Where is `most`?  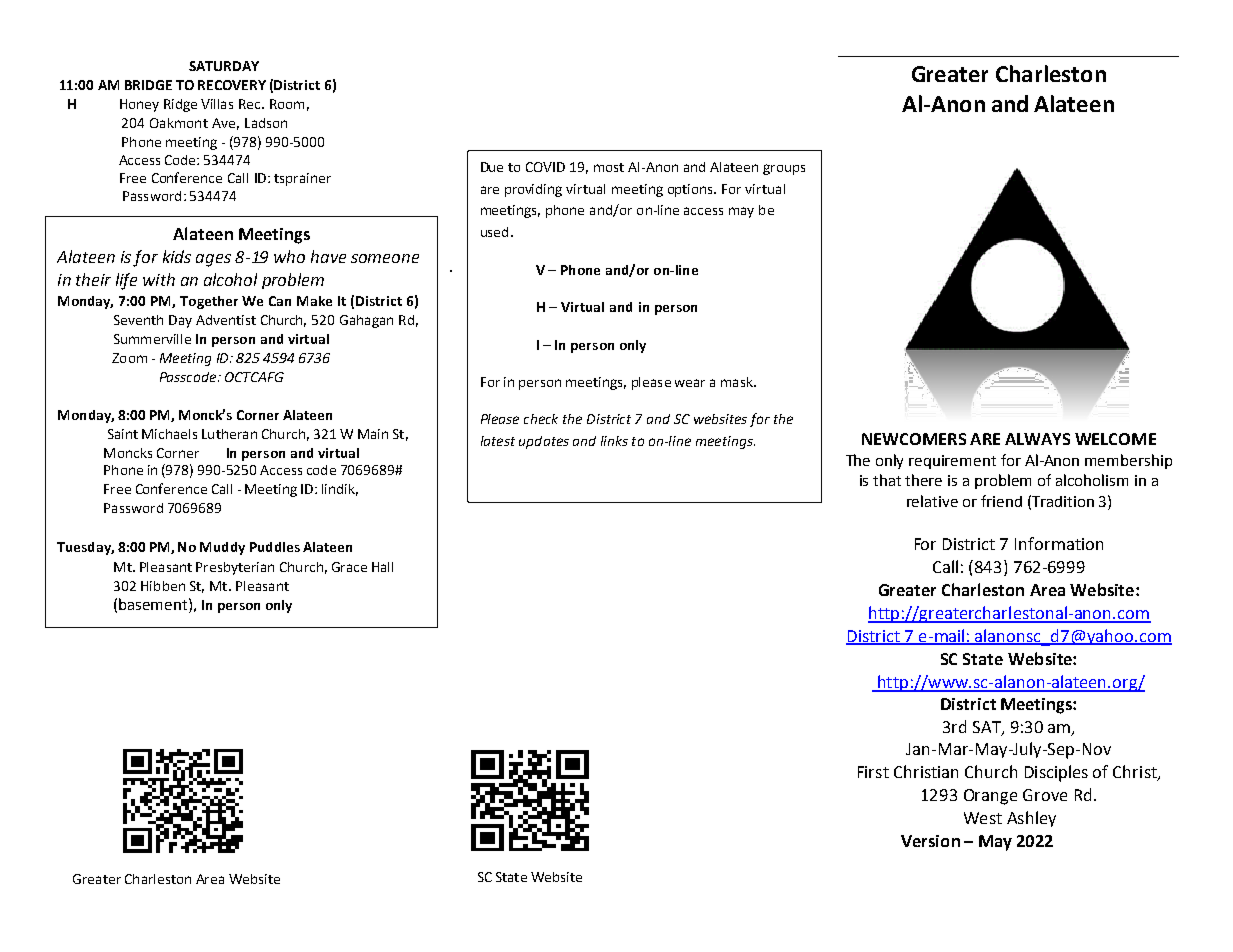
most is located at coordinates (609, 167).
